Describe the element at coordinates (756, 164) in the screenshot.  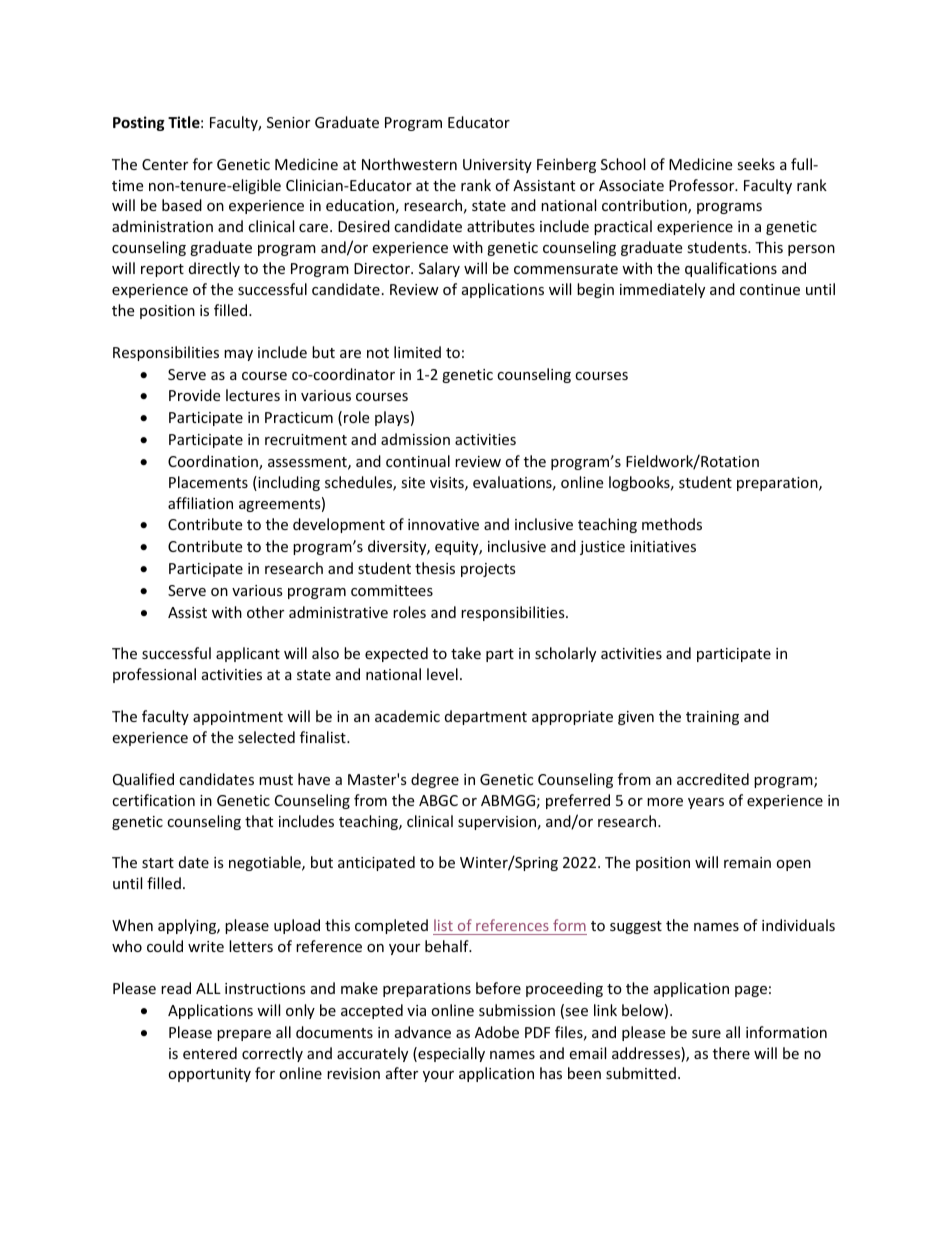
I see `seeks` at that location.
